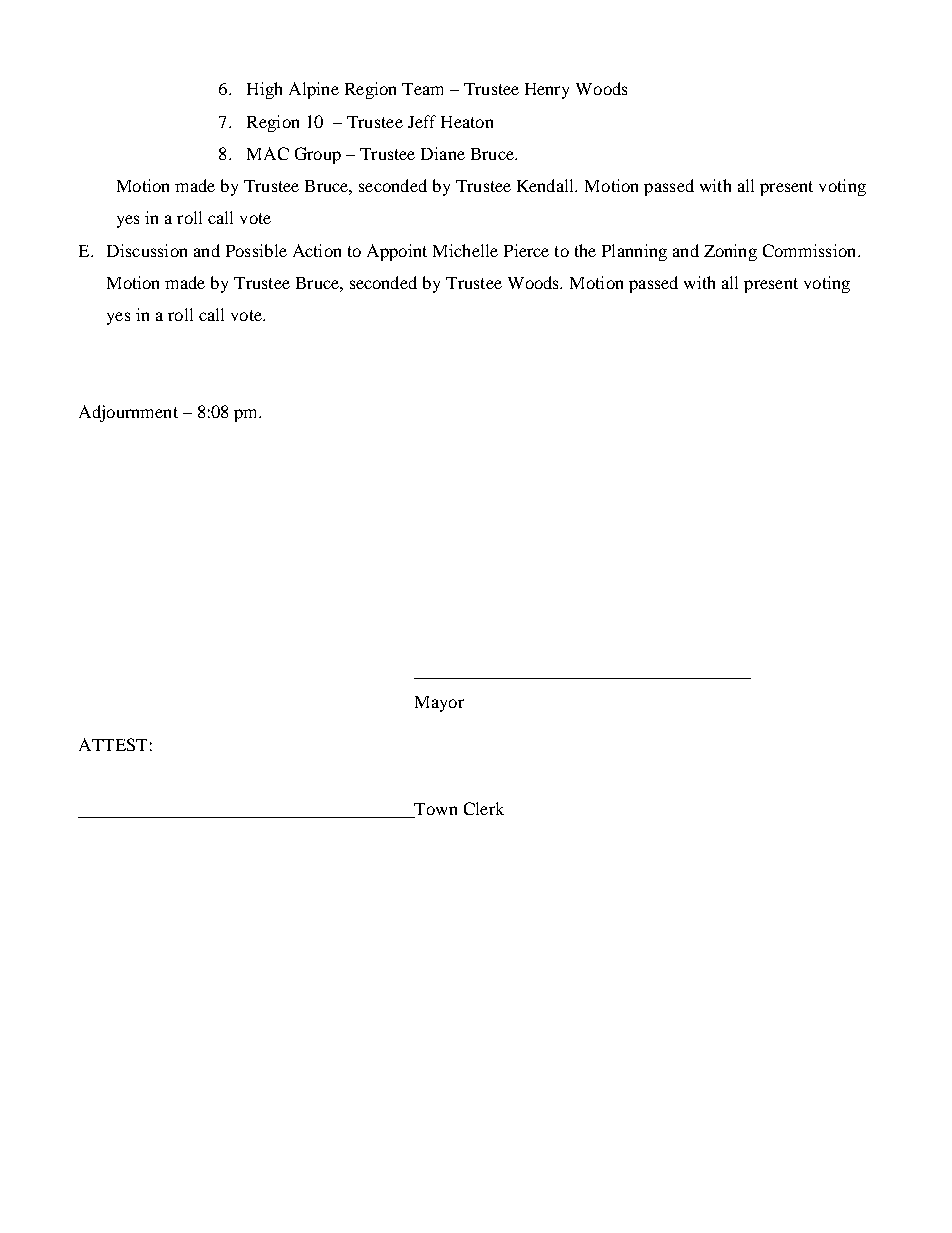 This screenshot has width=952, height=1233. I want to click on Zoning, so click(730, 252).
